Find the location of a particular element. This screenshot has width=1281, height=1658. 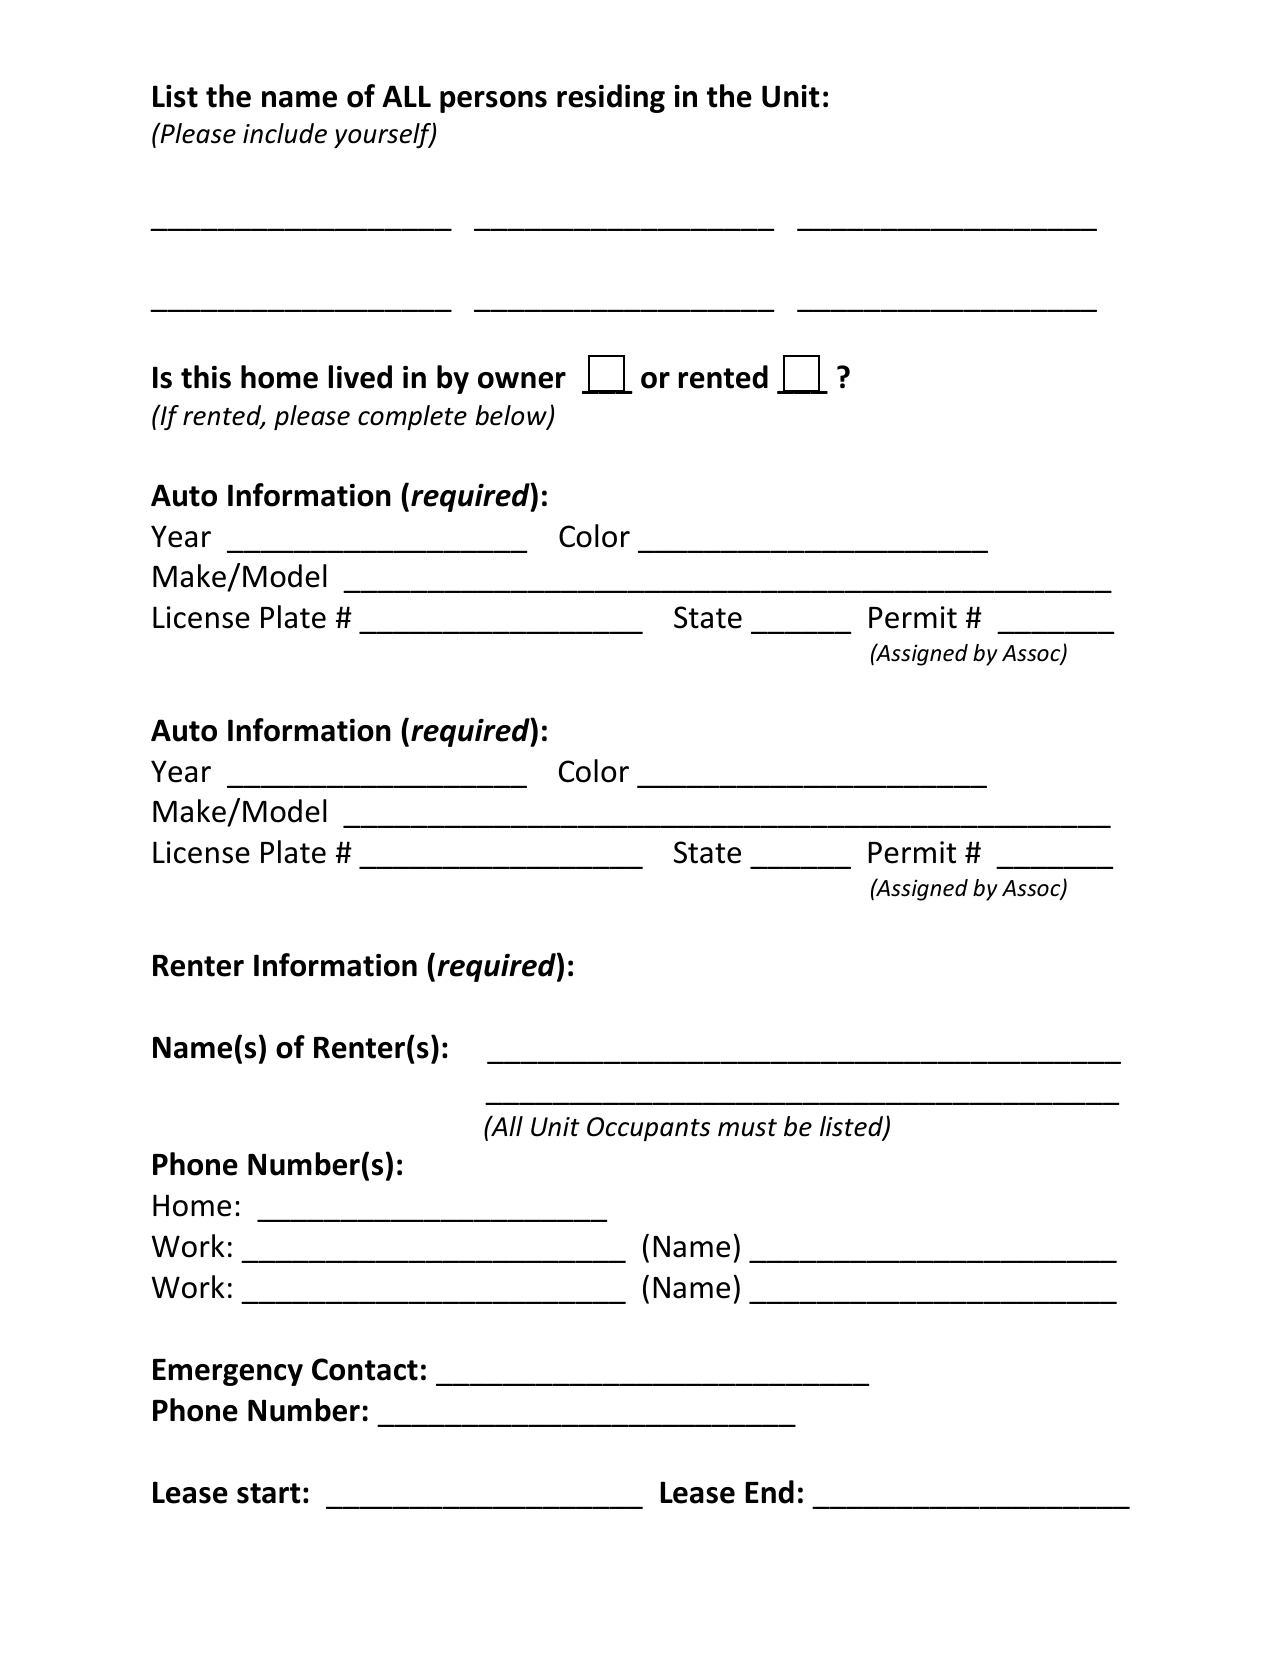

Occupants is located at coordinates (648, 1129).
